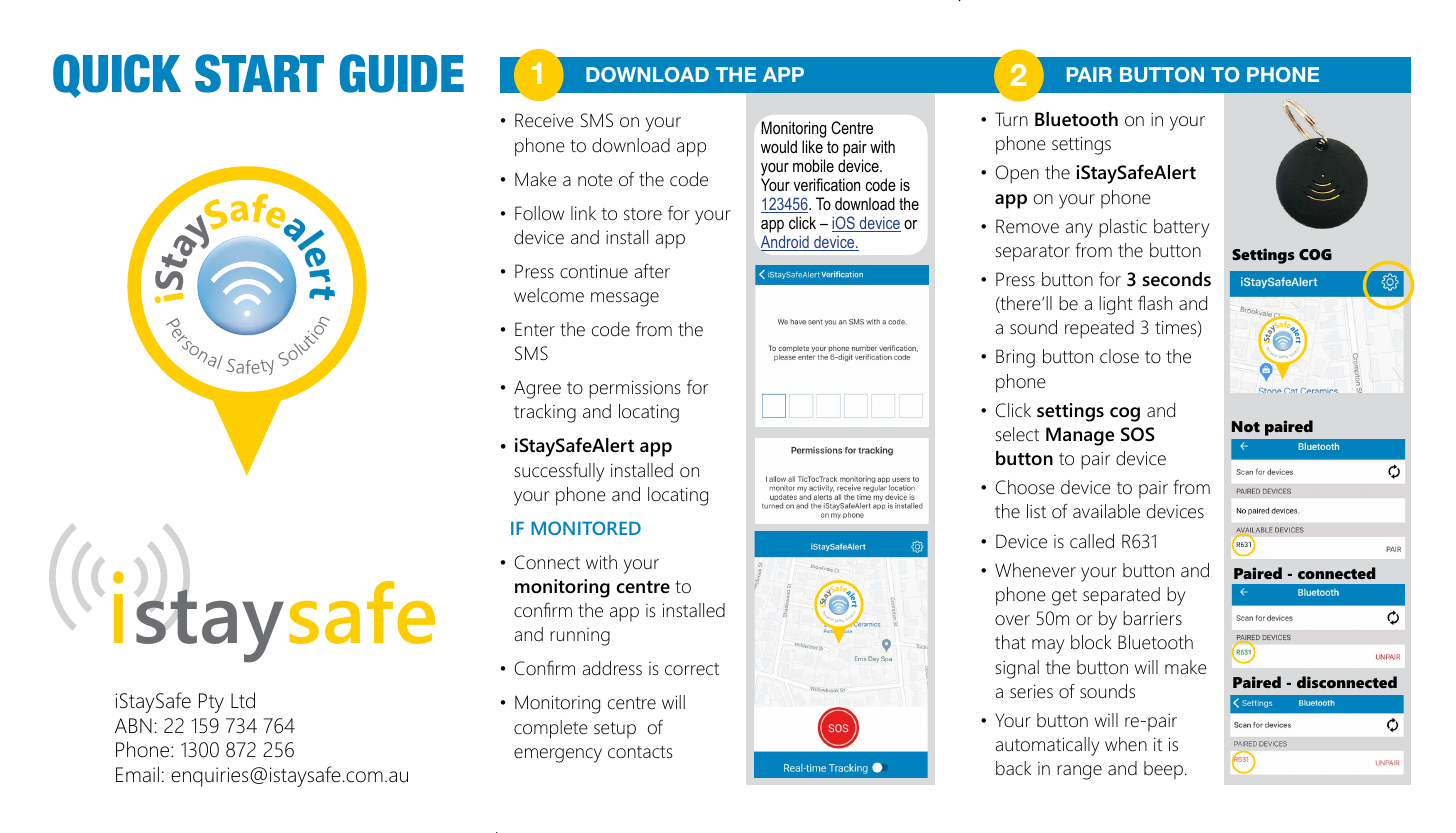 This page has width=1456, height=833. Describe the element at coordinates (137, 774) in the page. I see `Email` at that location.
